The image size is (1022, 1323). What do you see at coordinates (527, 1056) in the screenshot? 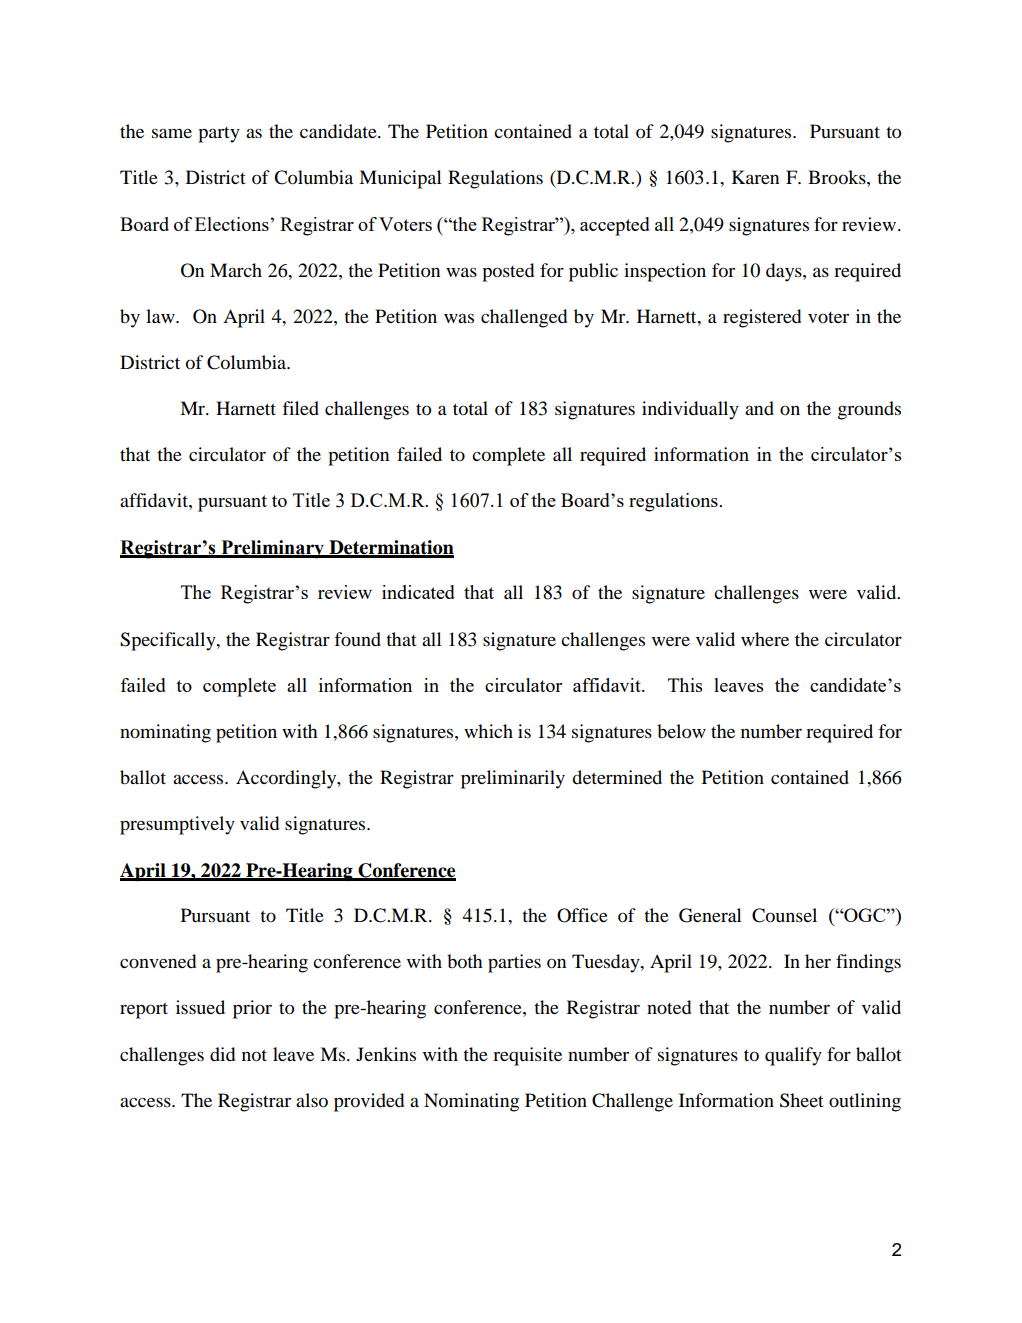
I see `requisite` at bounding box center [527, 1056].
